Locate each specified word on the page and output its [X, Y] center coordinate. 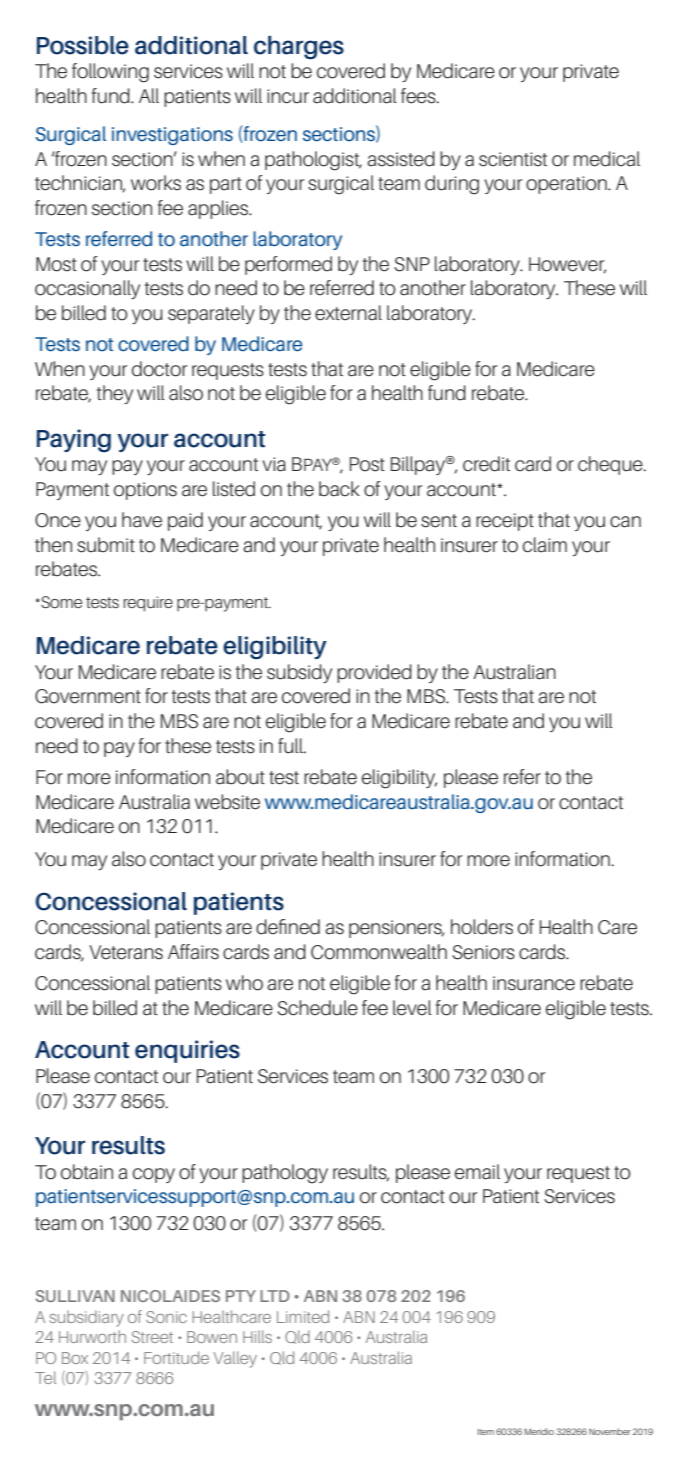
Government [88, 696]
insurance [534, 983]
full [291, 746]
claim [545, 545]
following [110, 73]
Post [367, 464]
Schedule [317, 1008]
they [115, 394]
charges [299, 47]
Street [152, 1337]
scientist [513, 159]
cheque [611, 465]
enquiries [187, 1051]
